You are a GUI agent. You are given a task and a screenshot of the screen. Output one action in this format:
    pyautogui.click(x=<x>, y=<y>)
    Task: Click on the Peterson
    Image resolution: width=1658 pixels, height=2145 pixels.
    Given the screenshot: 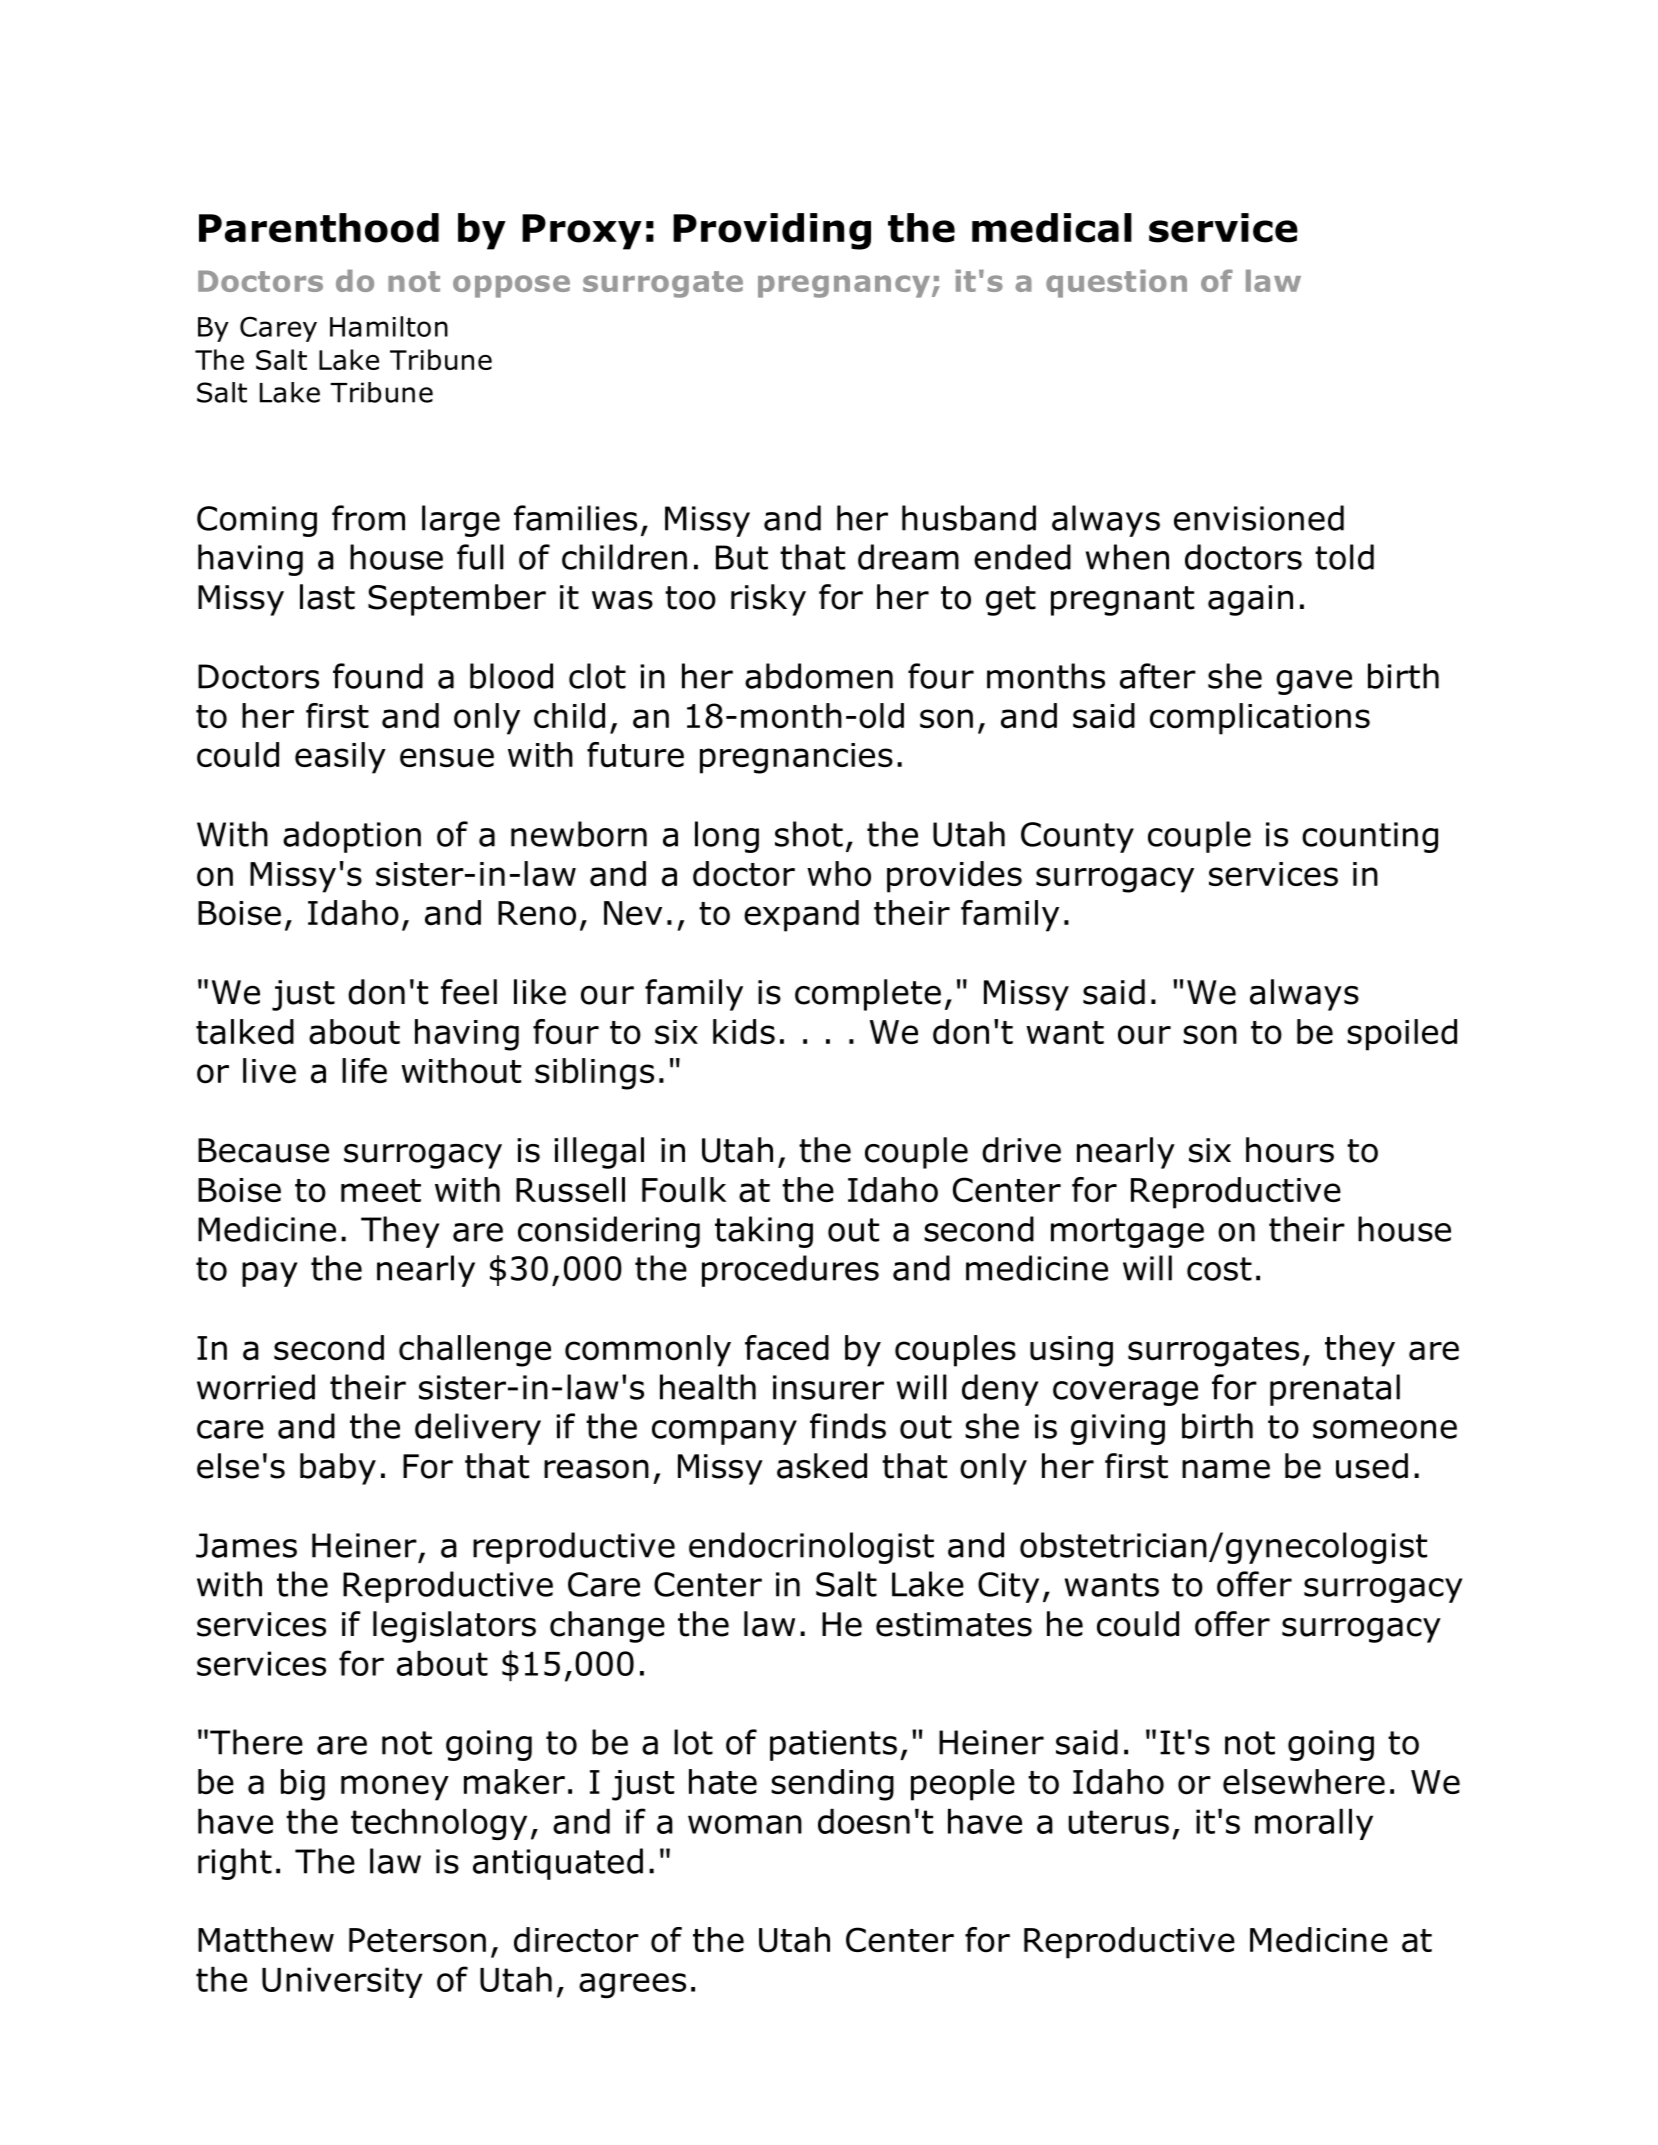 What is the action you would take?
    pyautogui.click(x=417, y=1940)
